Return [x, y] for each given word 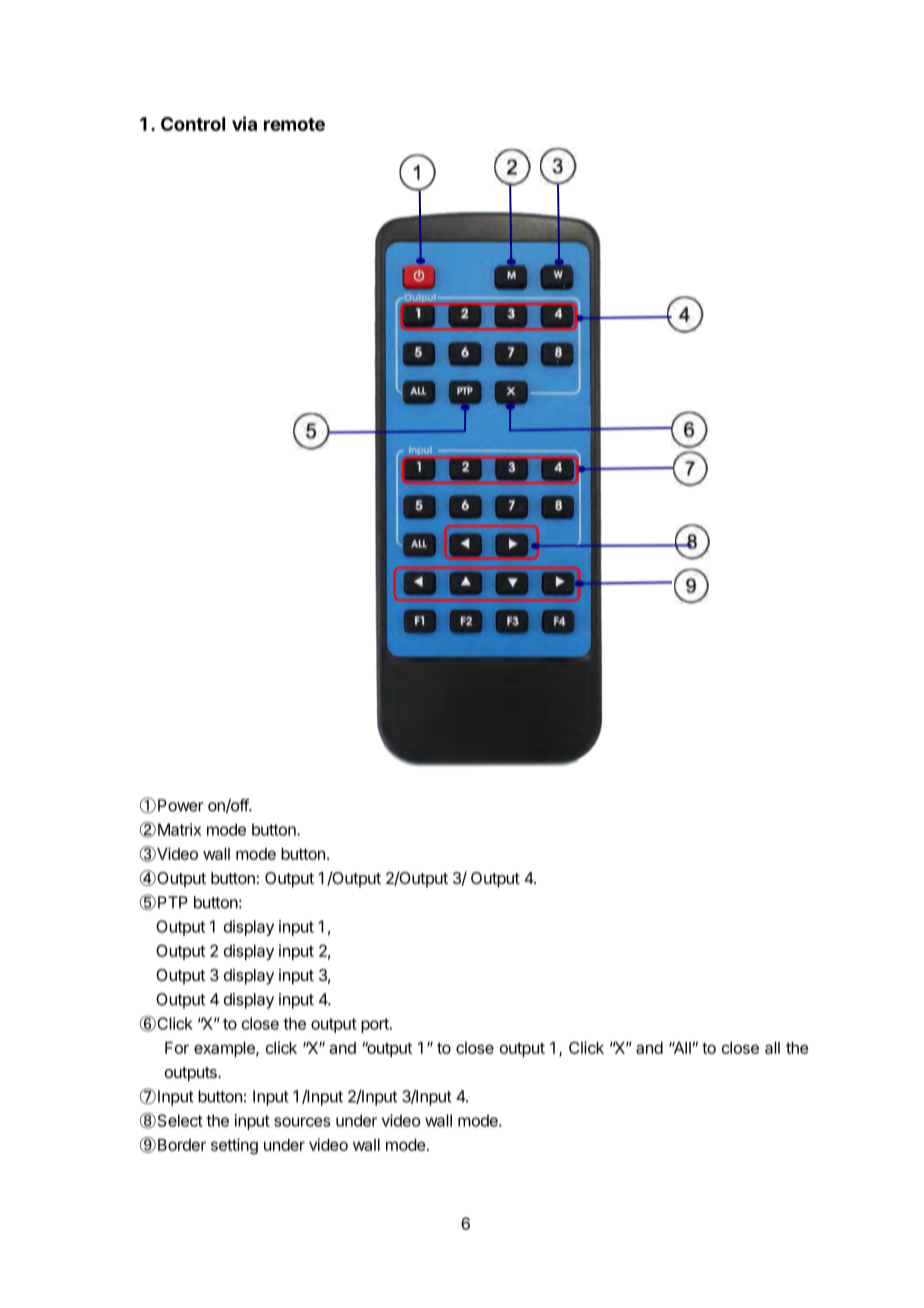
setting [234, 1146]
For [177, 1048]
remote [294, 124]
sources [302, 1122]
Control [193, 124]
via [244, 123]
